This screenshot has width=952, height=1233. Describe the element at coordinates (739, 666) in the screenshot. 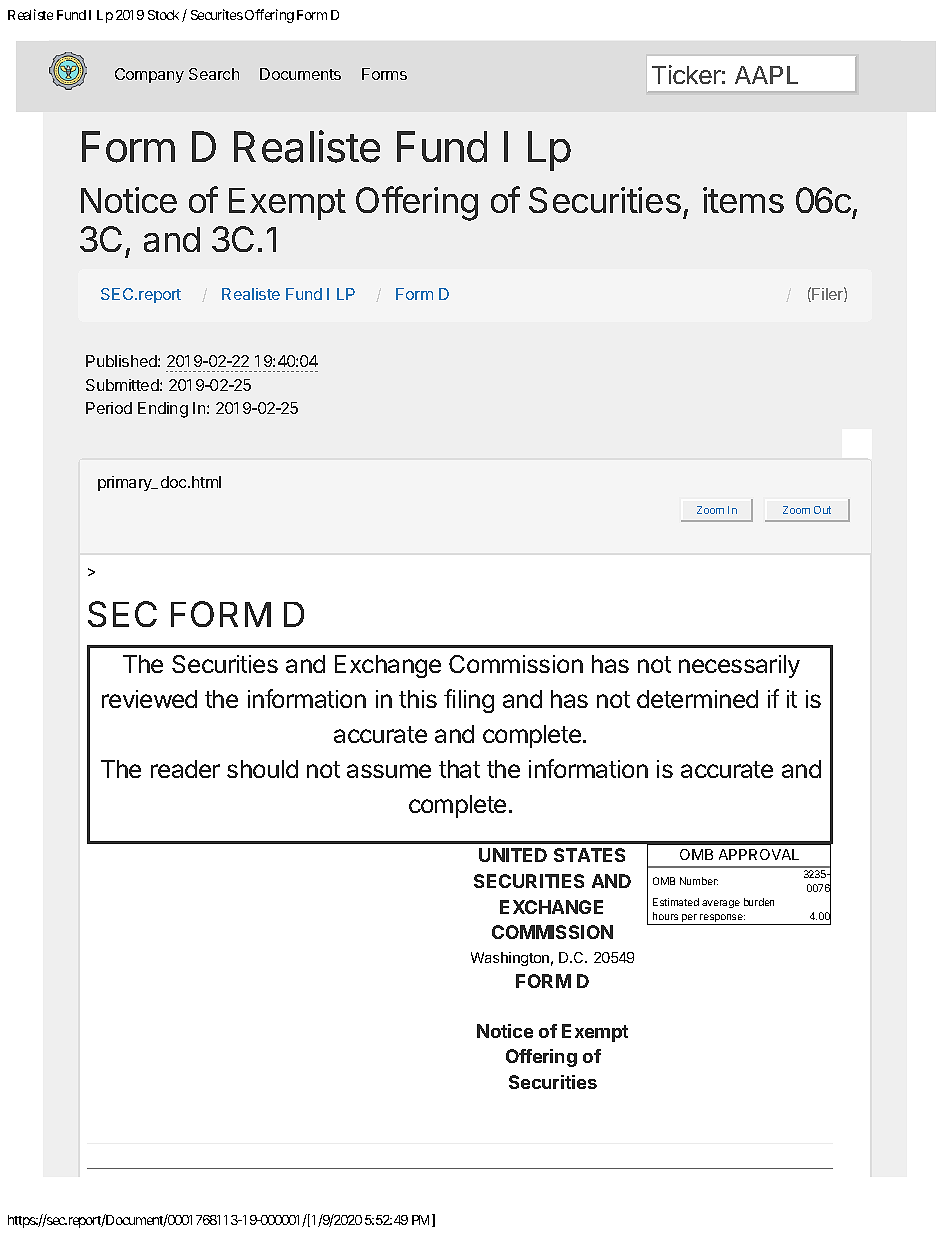

I see `necessarily` at that location.
